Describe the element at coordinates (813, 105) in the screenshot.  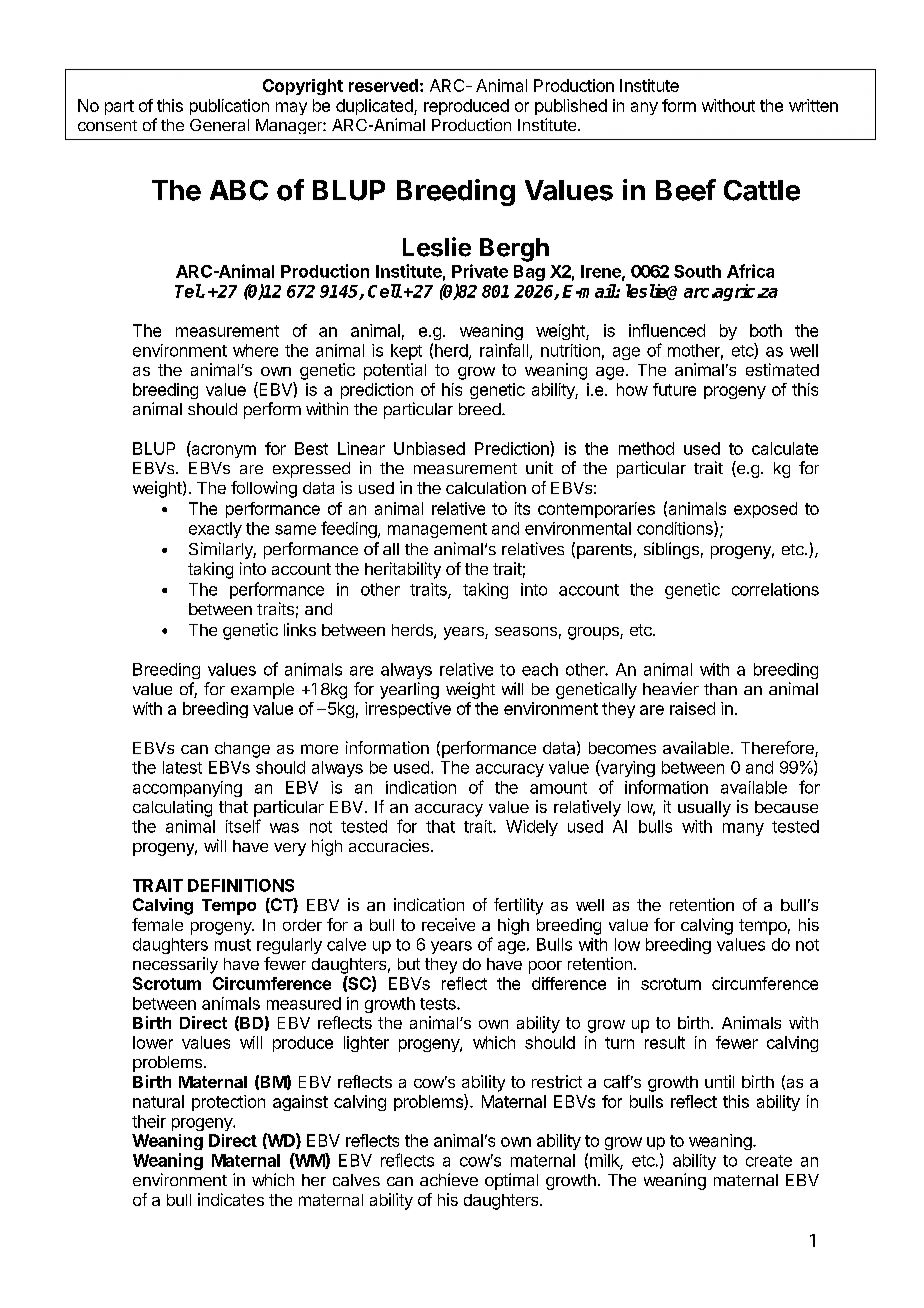
I see `written` at that location.
